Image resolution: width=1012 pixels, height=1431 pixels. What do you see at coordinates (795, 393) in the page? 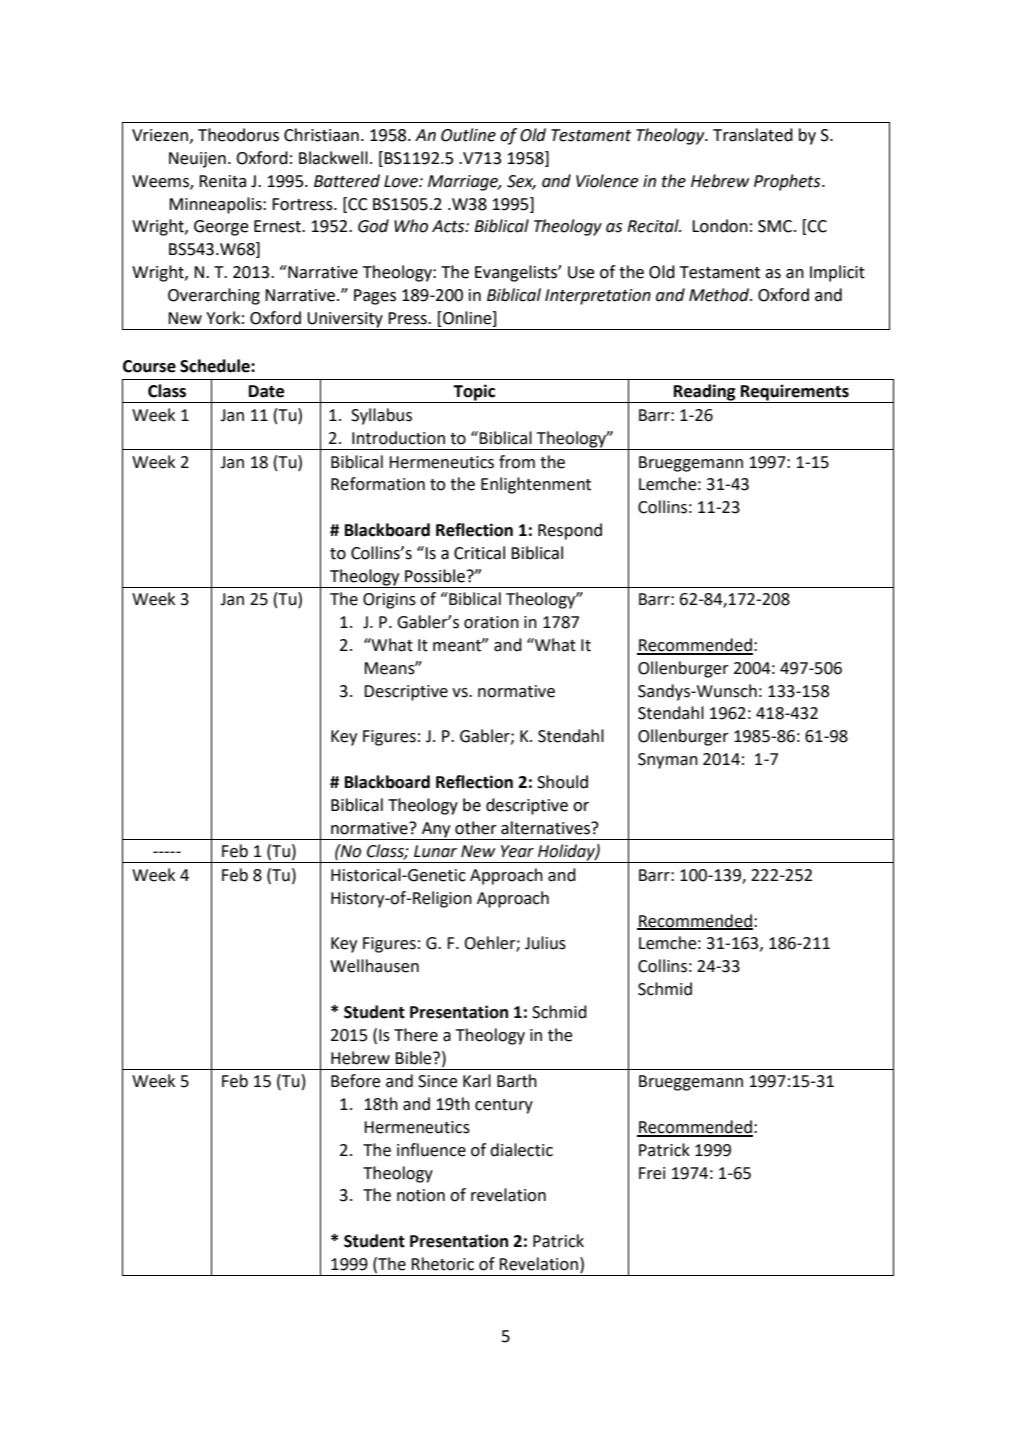
I see `Requirements` at bounding box center [795, 393].
